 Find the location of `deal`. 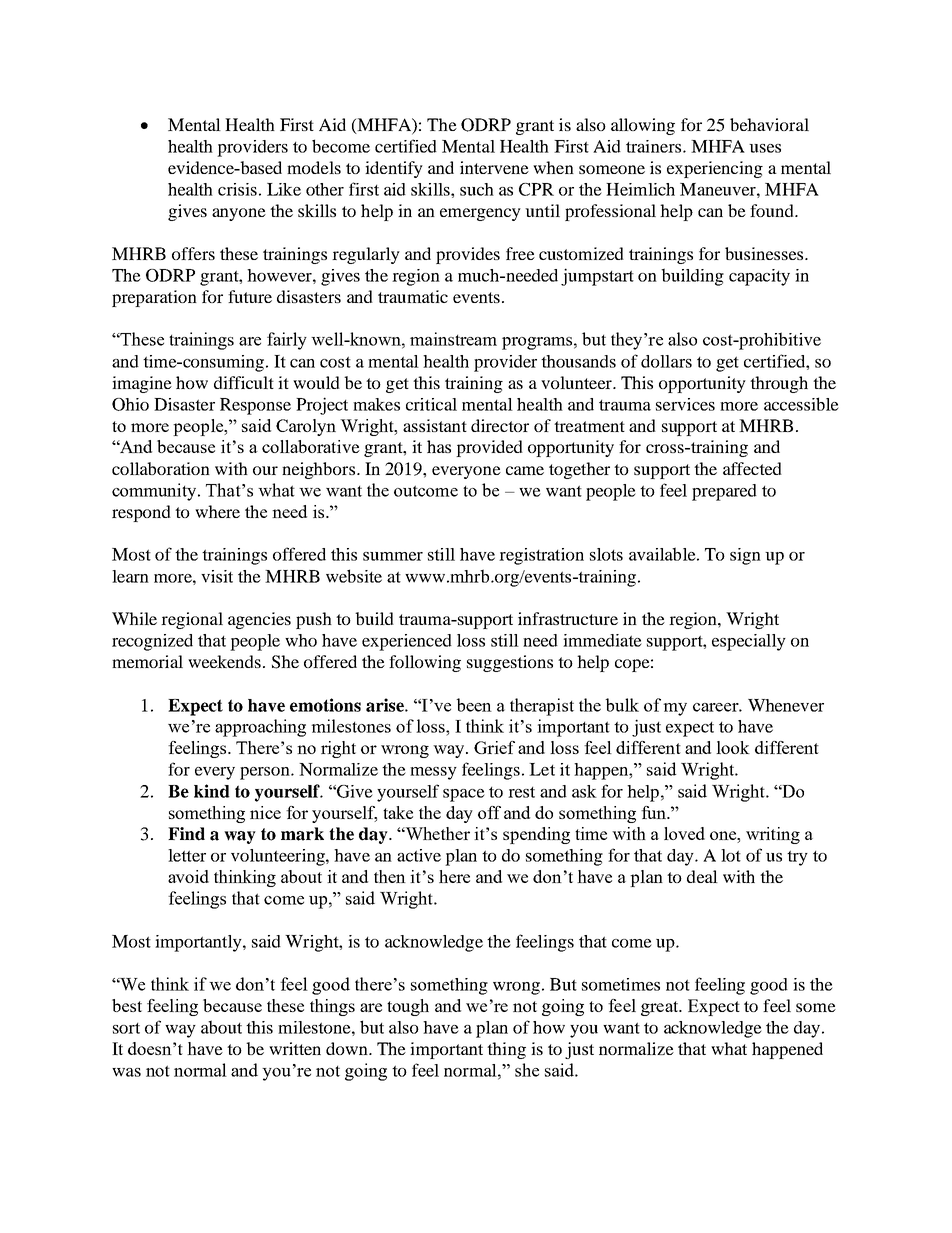

deal is located at coordinates (702, 876).
